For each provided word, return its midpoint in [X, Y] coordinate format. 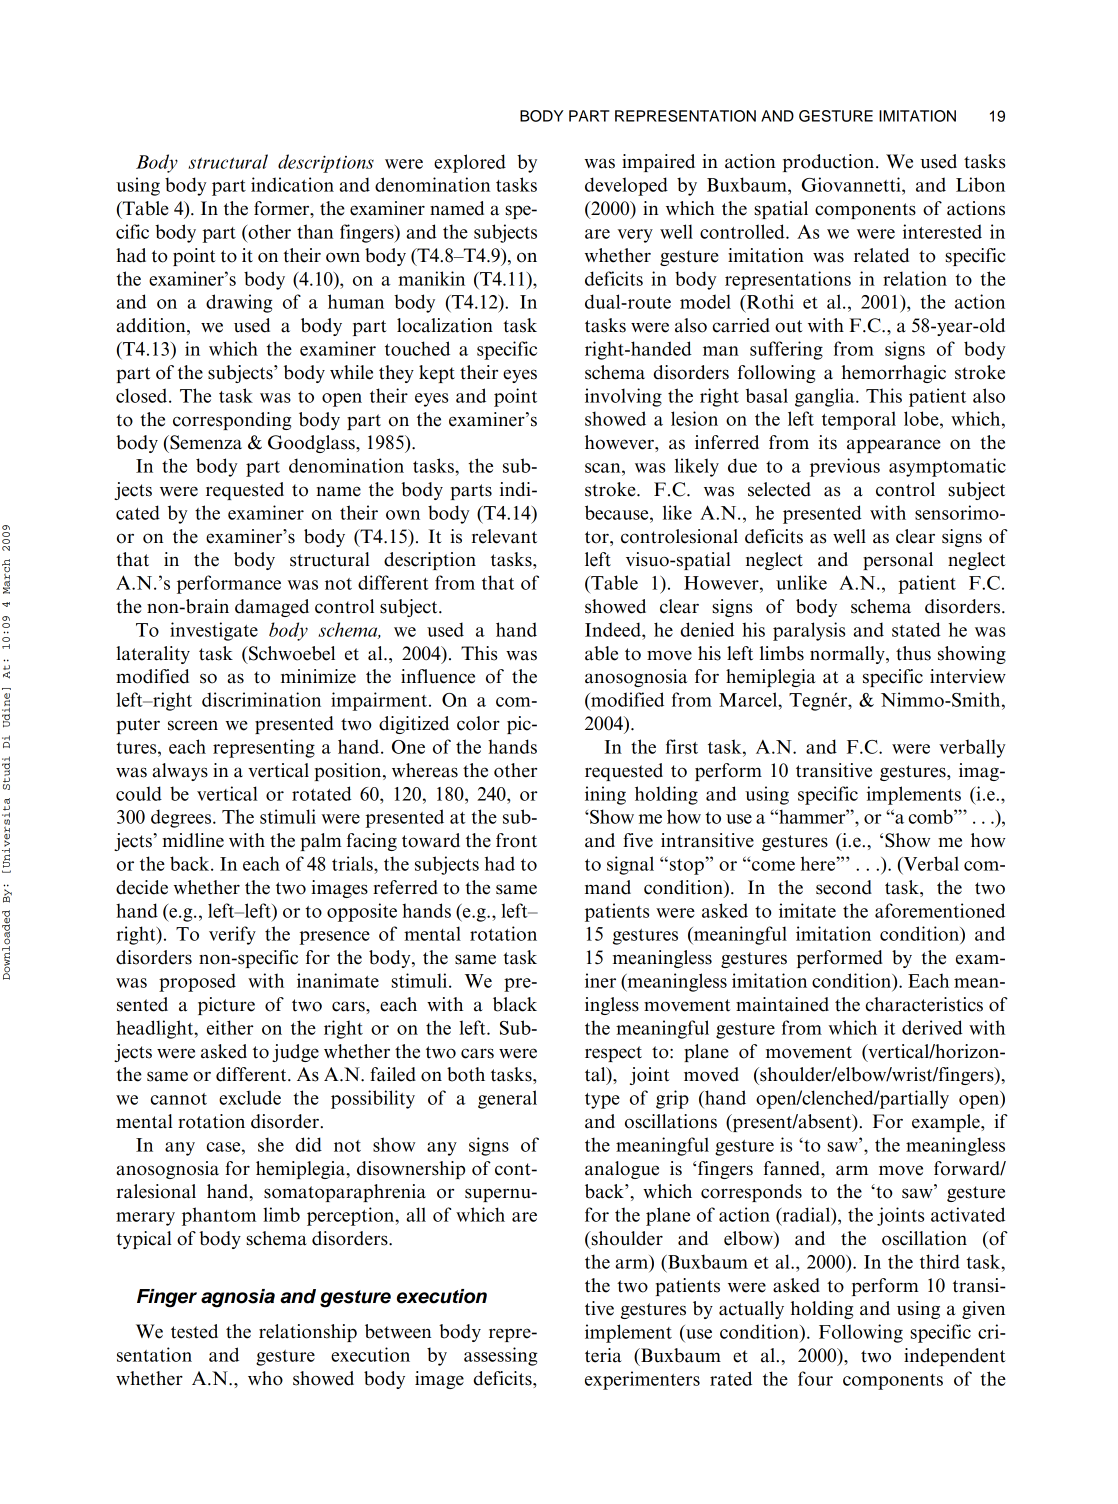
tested [194, 1331]
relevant [504, 536]
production [830, 163]
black [515, 1004]
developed [626, 186]
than [315, 231]
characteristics [924, 1004]
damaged [272, 608]
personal [898, 561]
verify [232, 935]
